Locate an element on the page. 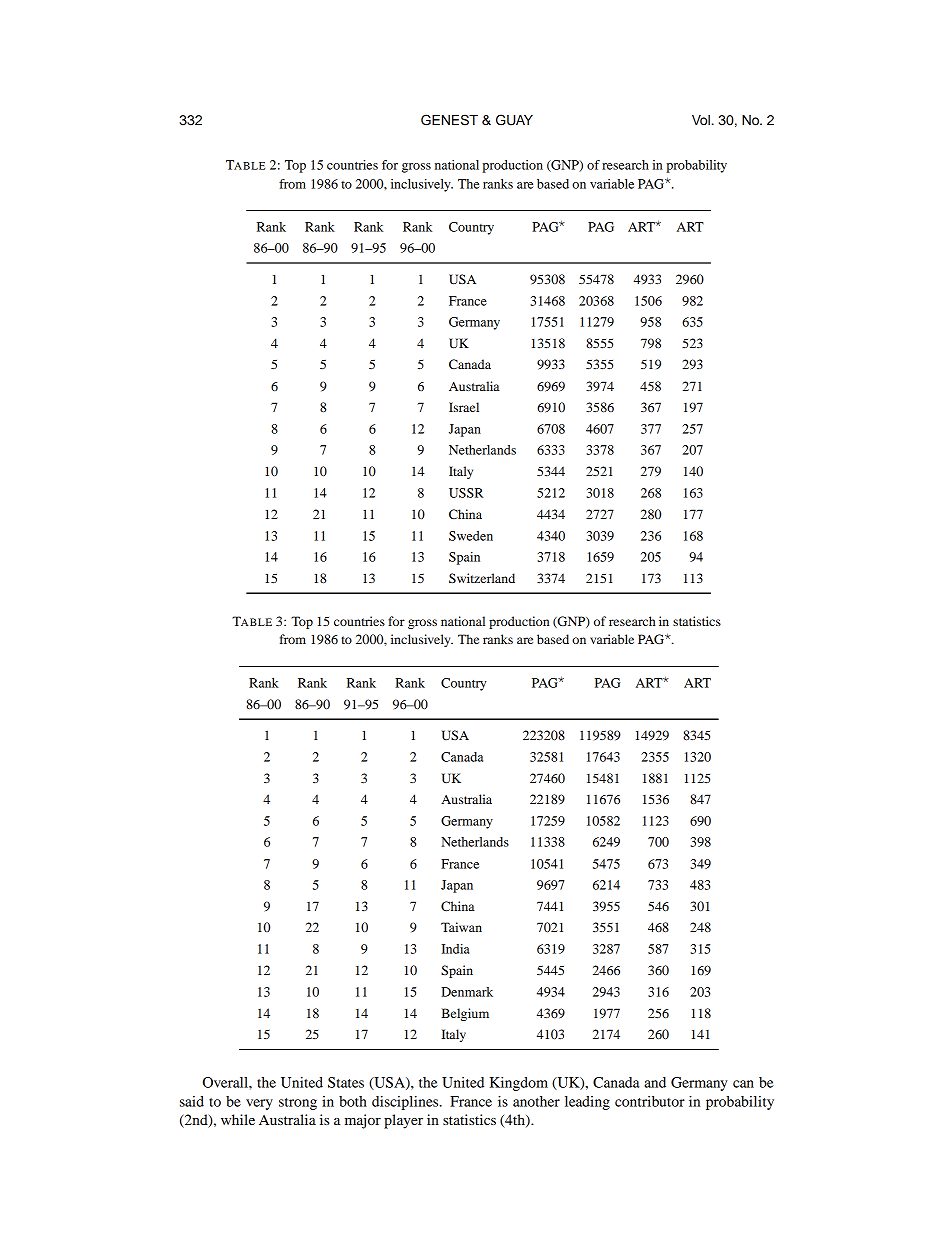  GENEST is located at coordinates (449, 120).
